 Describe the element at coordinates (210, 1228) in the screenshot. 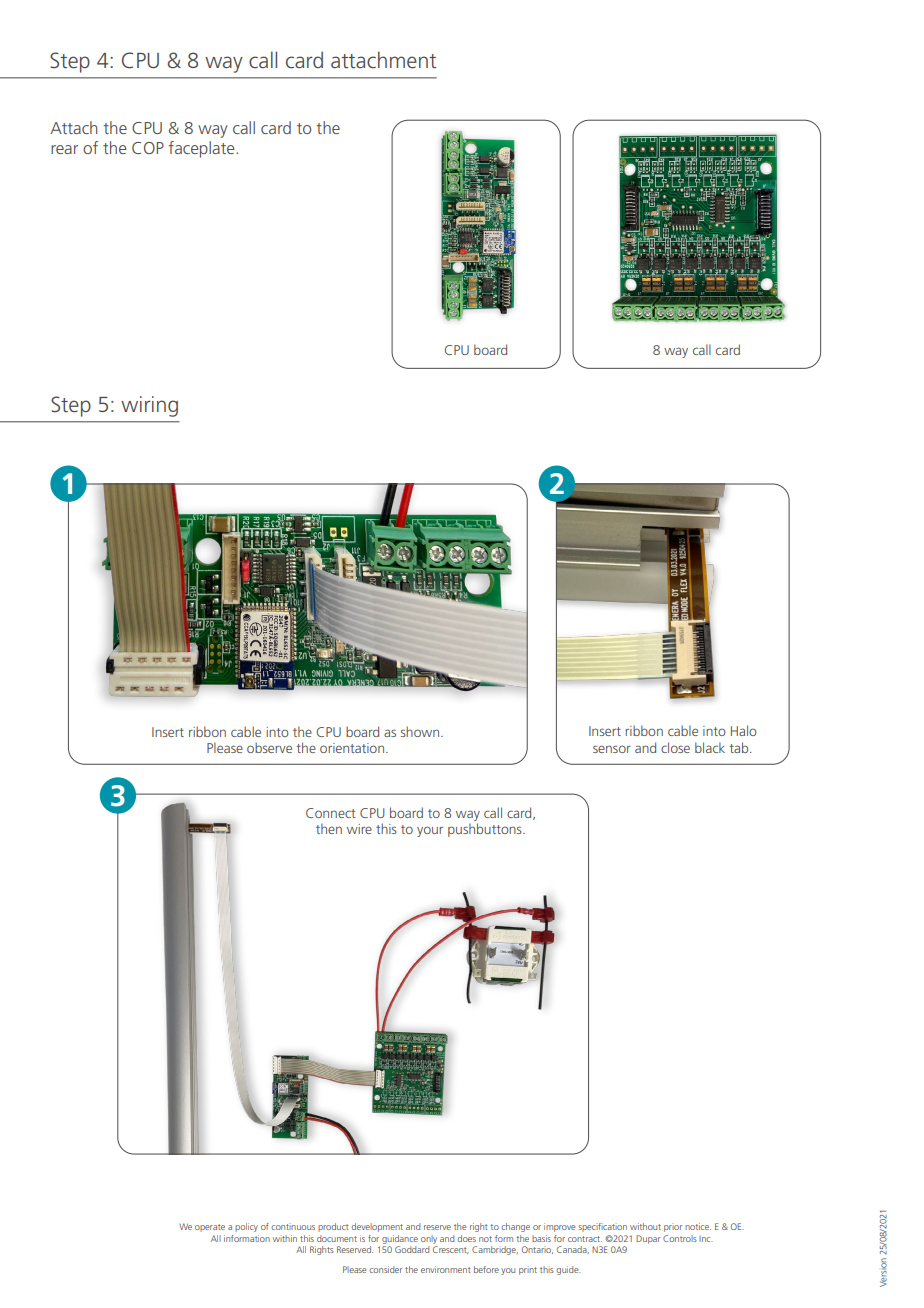

I see `operate` at that location.
